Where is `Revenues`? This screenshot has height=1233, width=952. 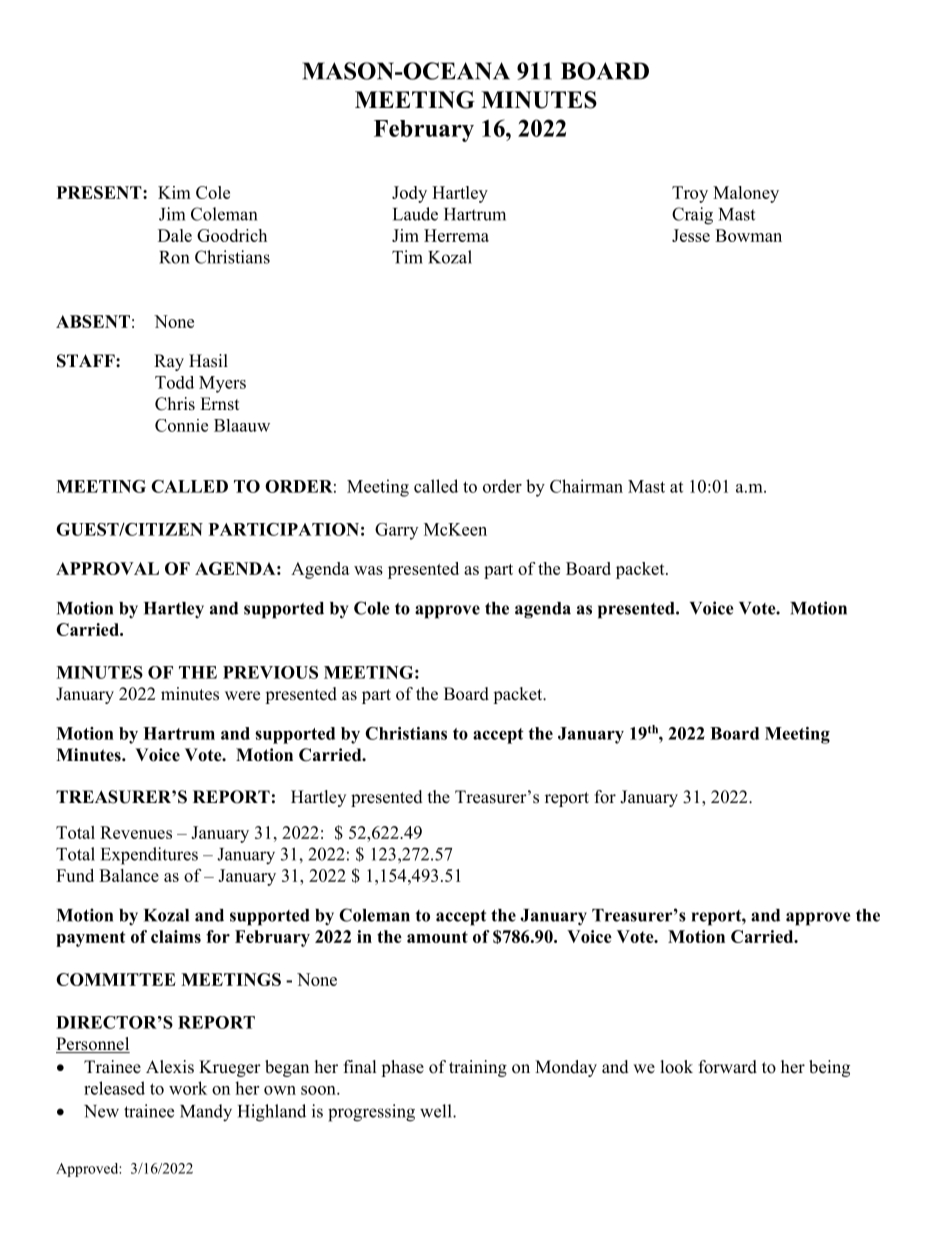
Revenues is located at coordinates (136, 832).
